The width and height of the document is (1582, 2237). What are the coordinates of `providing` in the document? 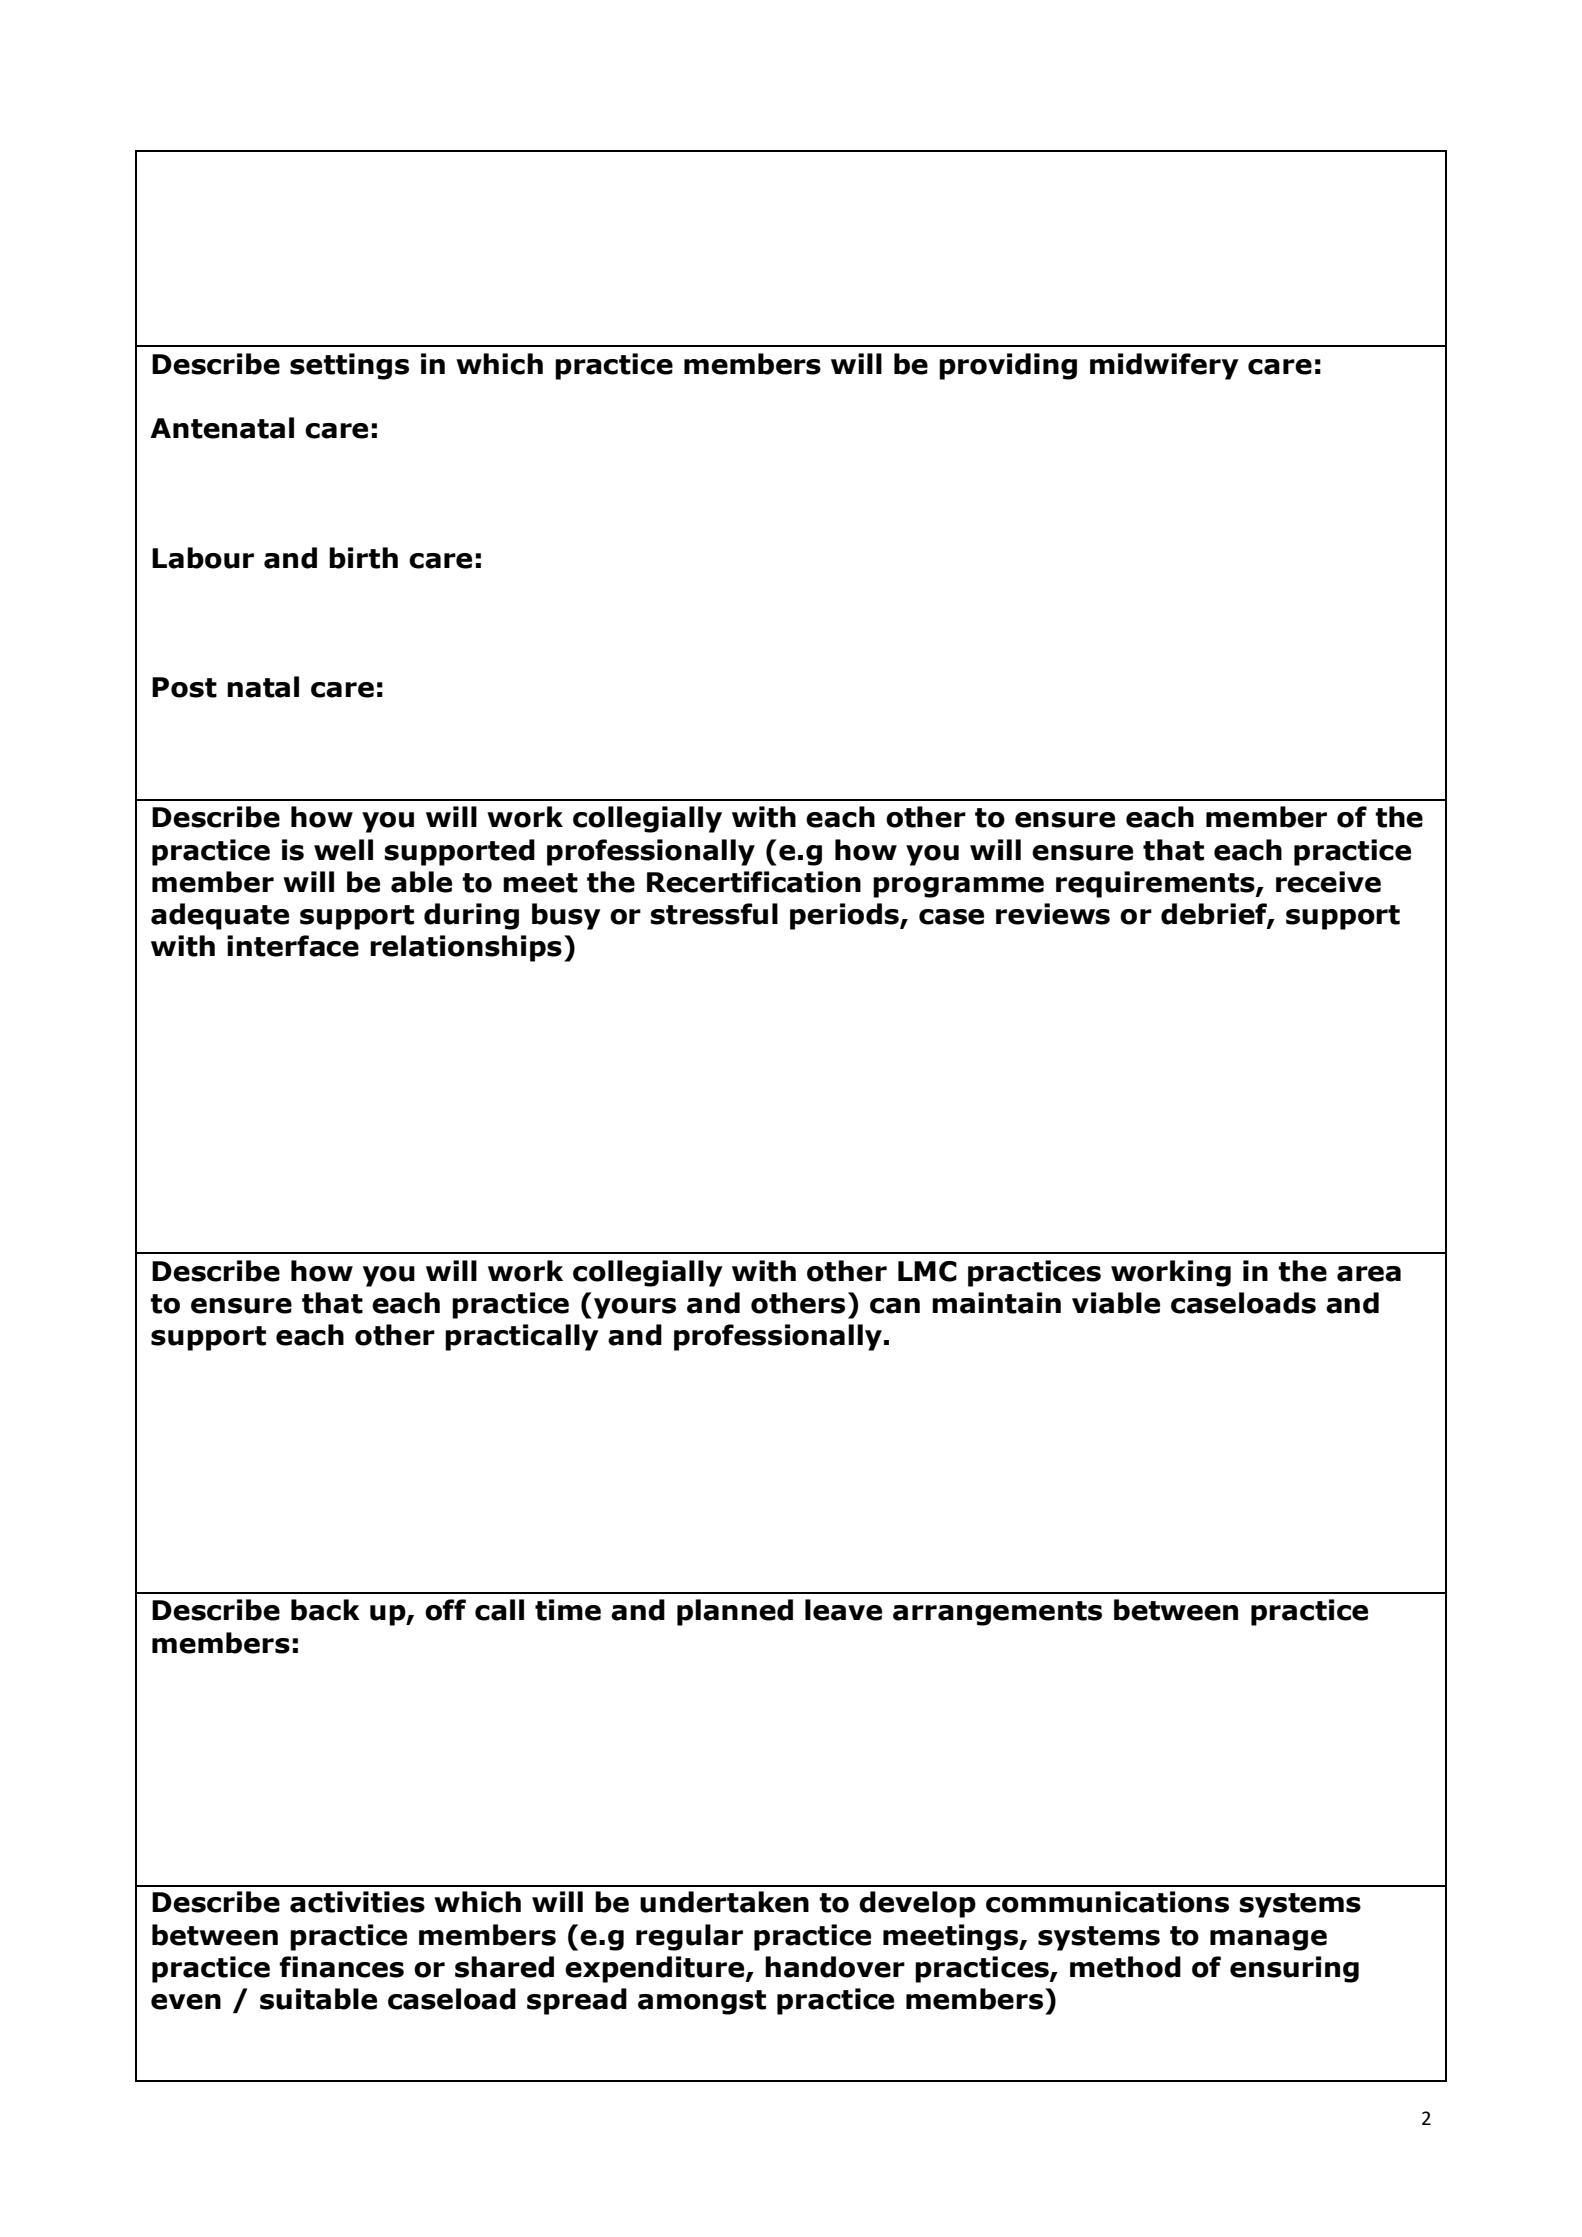 It's located at (1008, 366).
